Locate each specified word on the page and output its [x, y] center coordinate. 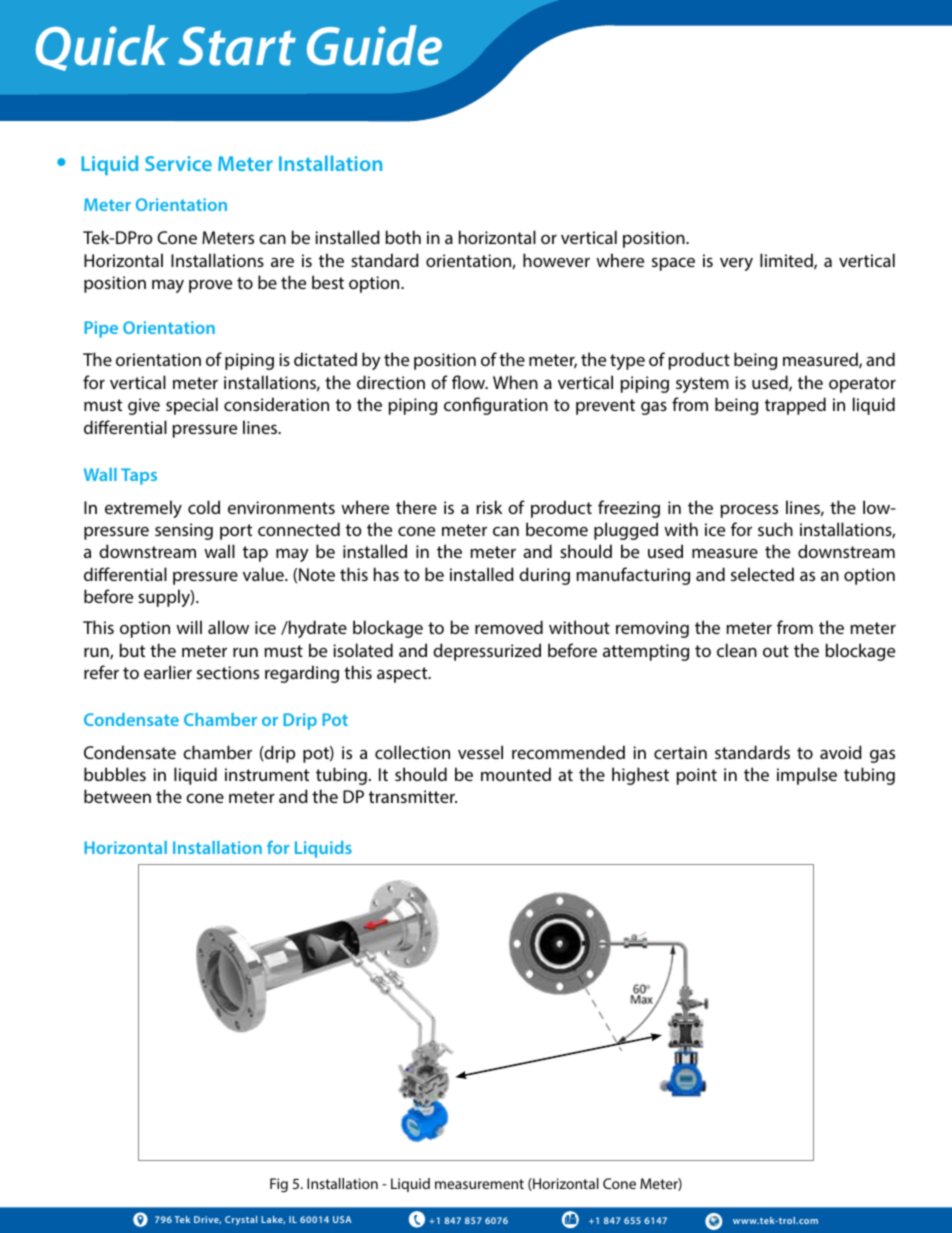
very [736, 264]
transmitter [413, 796]
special [192, 406]
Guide [374, 45]
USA [342, 1219]
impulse [807, 776]
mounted [516, 774]
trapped [795, 406]
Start [237, 46]
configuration [496, 406]
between [117, 796]
